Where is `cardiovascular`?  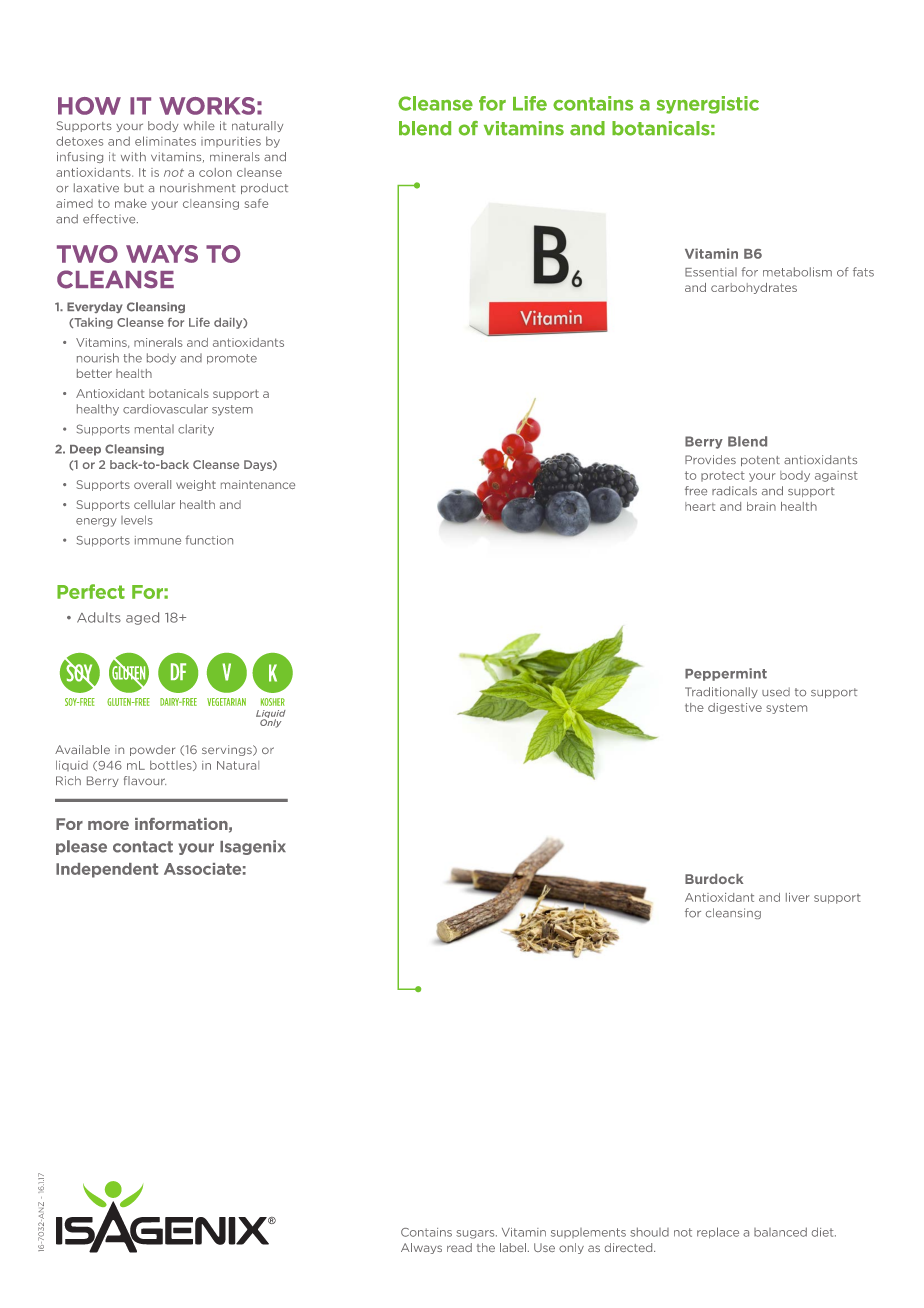
cardiovascular is located at coordinates (165, 409).
